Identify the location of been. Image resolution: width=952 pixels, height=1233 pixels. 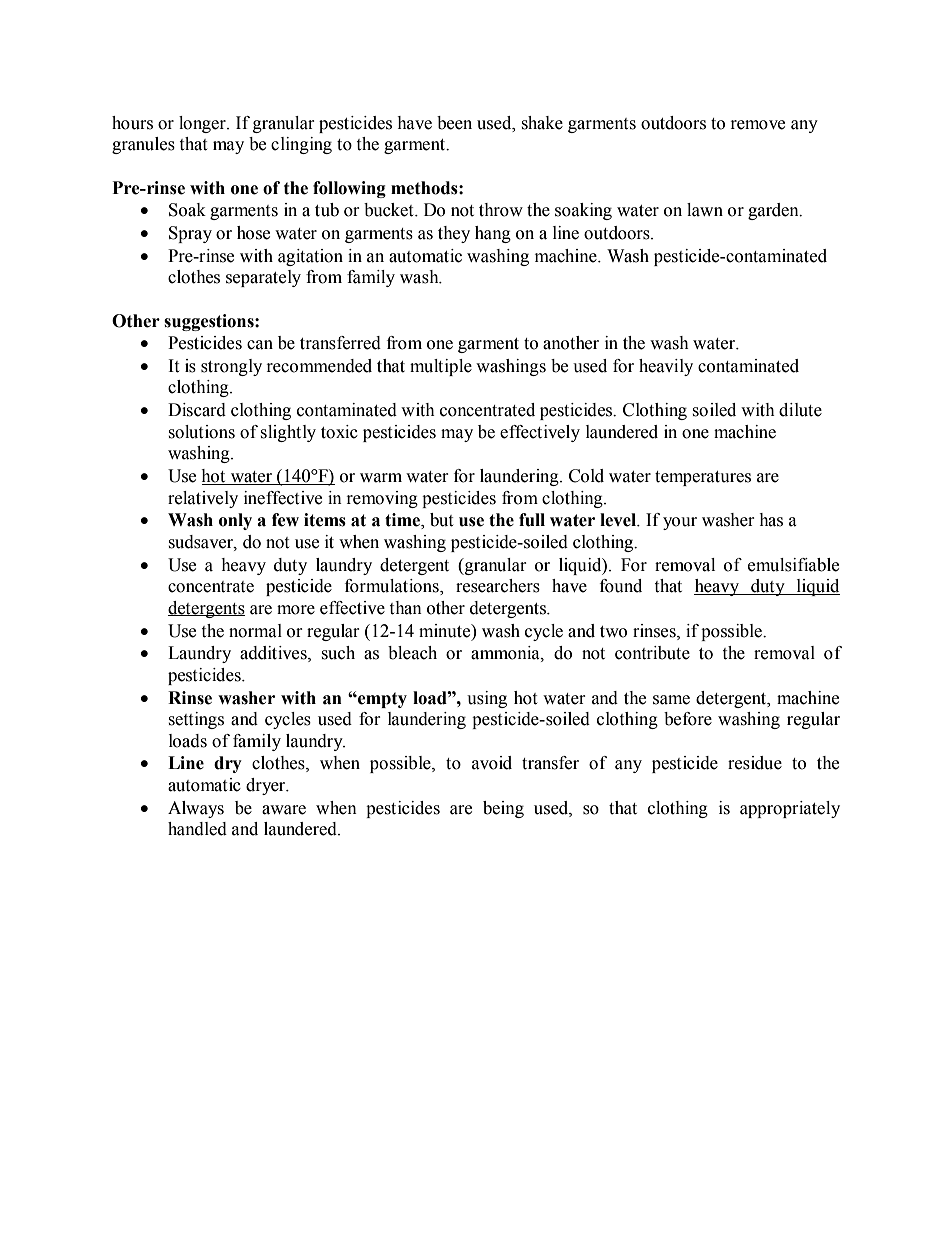
(454, 123).
